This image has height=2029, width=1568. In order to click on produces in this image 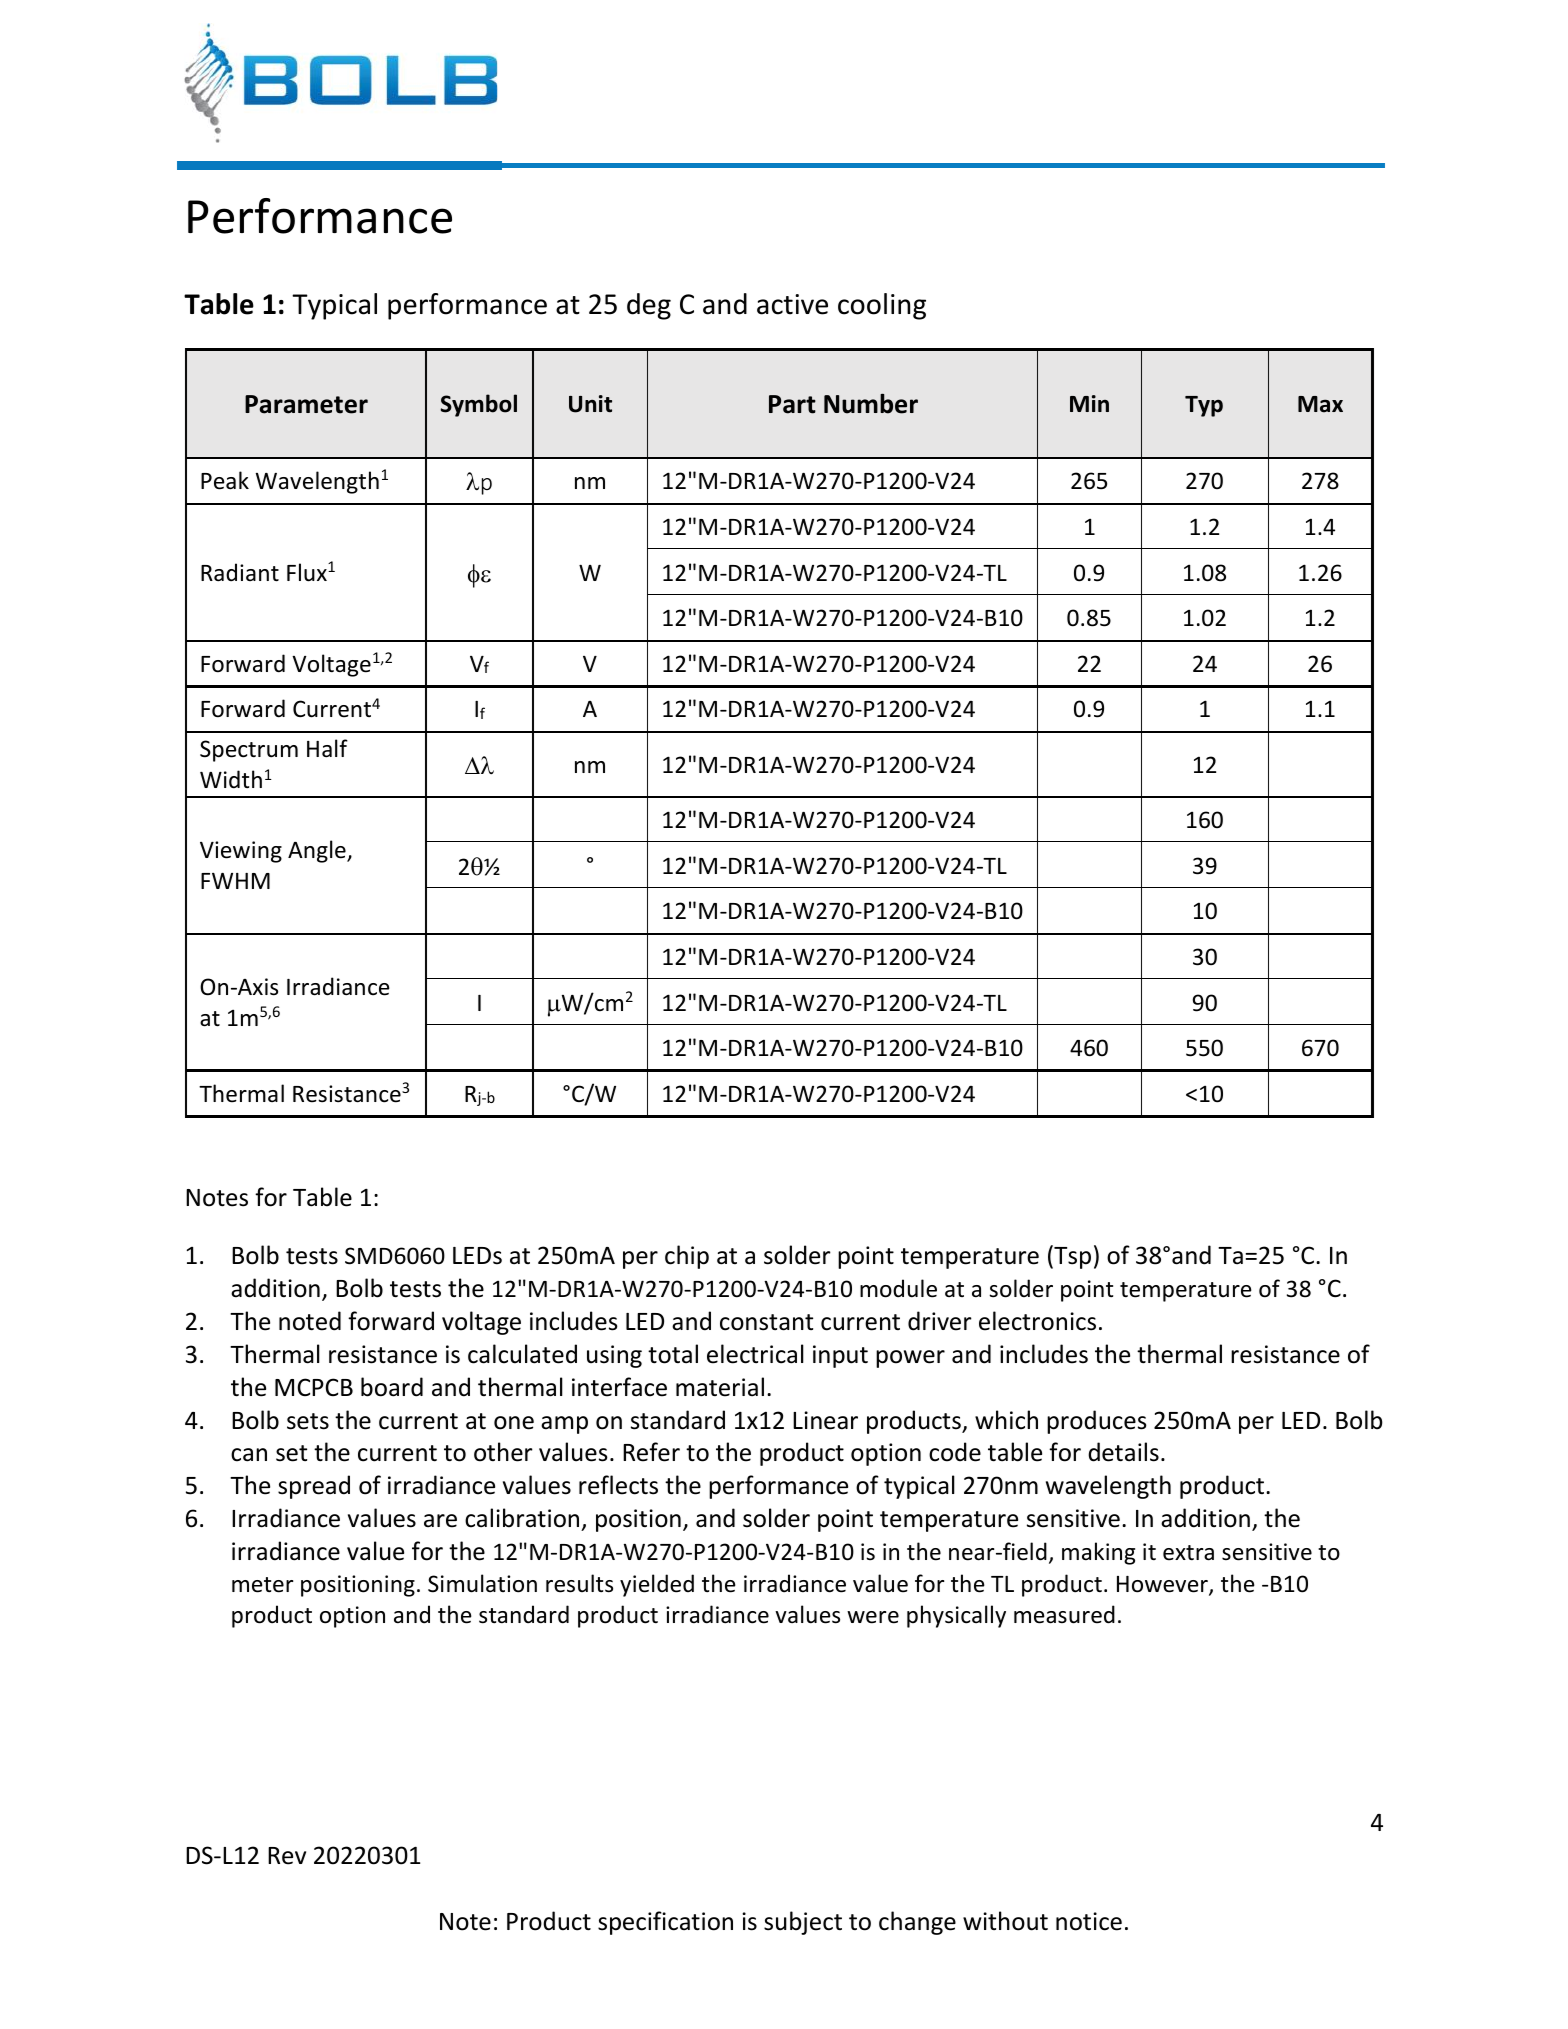, I will do `click(1097, 1422)`.
